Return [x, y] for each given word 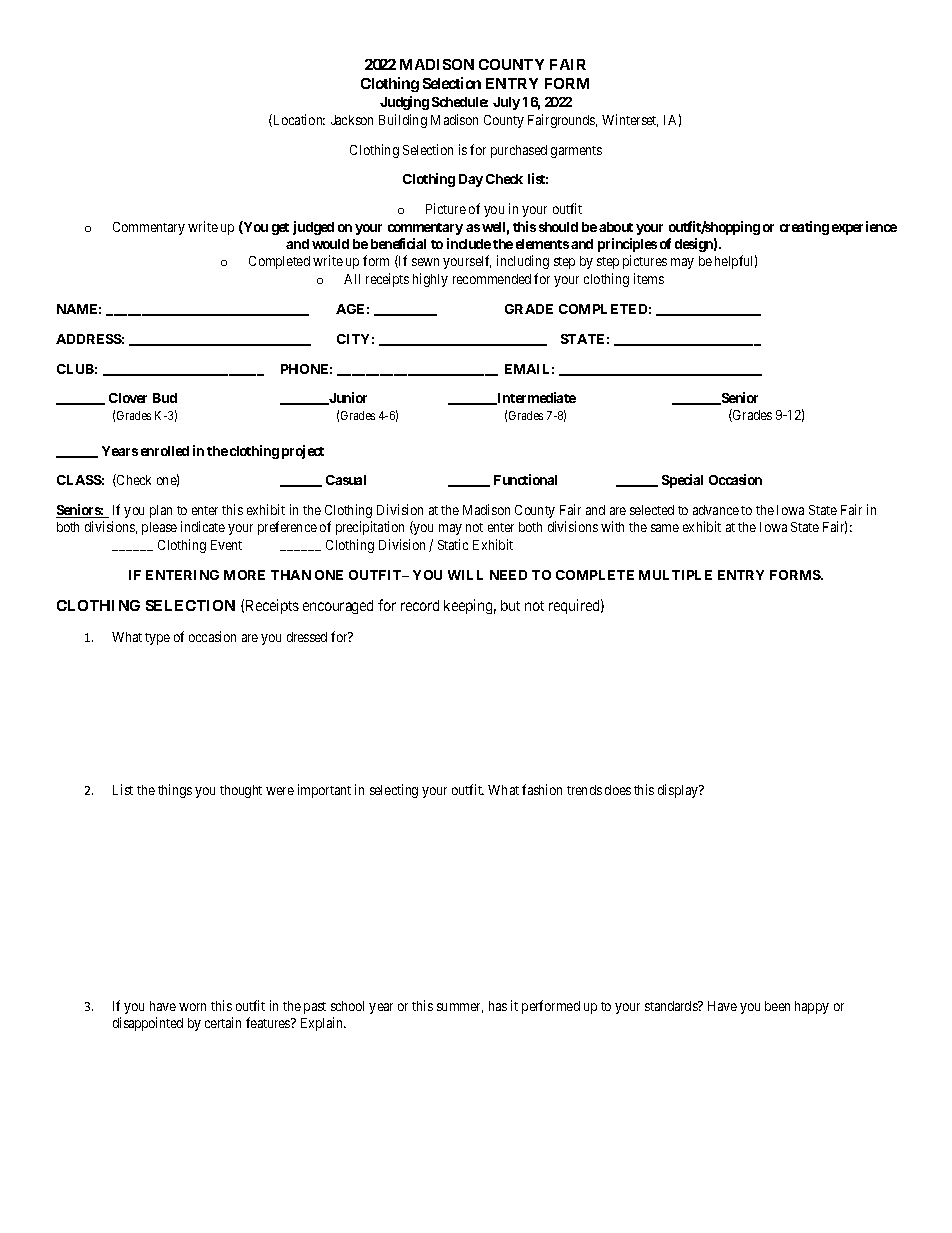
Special [682, 481]
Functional [525, 479]
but [510, 605]
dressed [307, 637]
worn [192, 1007]
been [777, 1006]
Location [298, 120]
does [618, 790]
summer [460, 1008]
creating [804, 228]
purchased [519, 151]
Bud [165, 398]
